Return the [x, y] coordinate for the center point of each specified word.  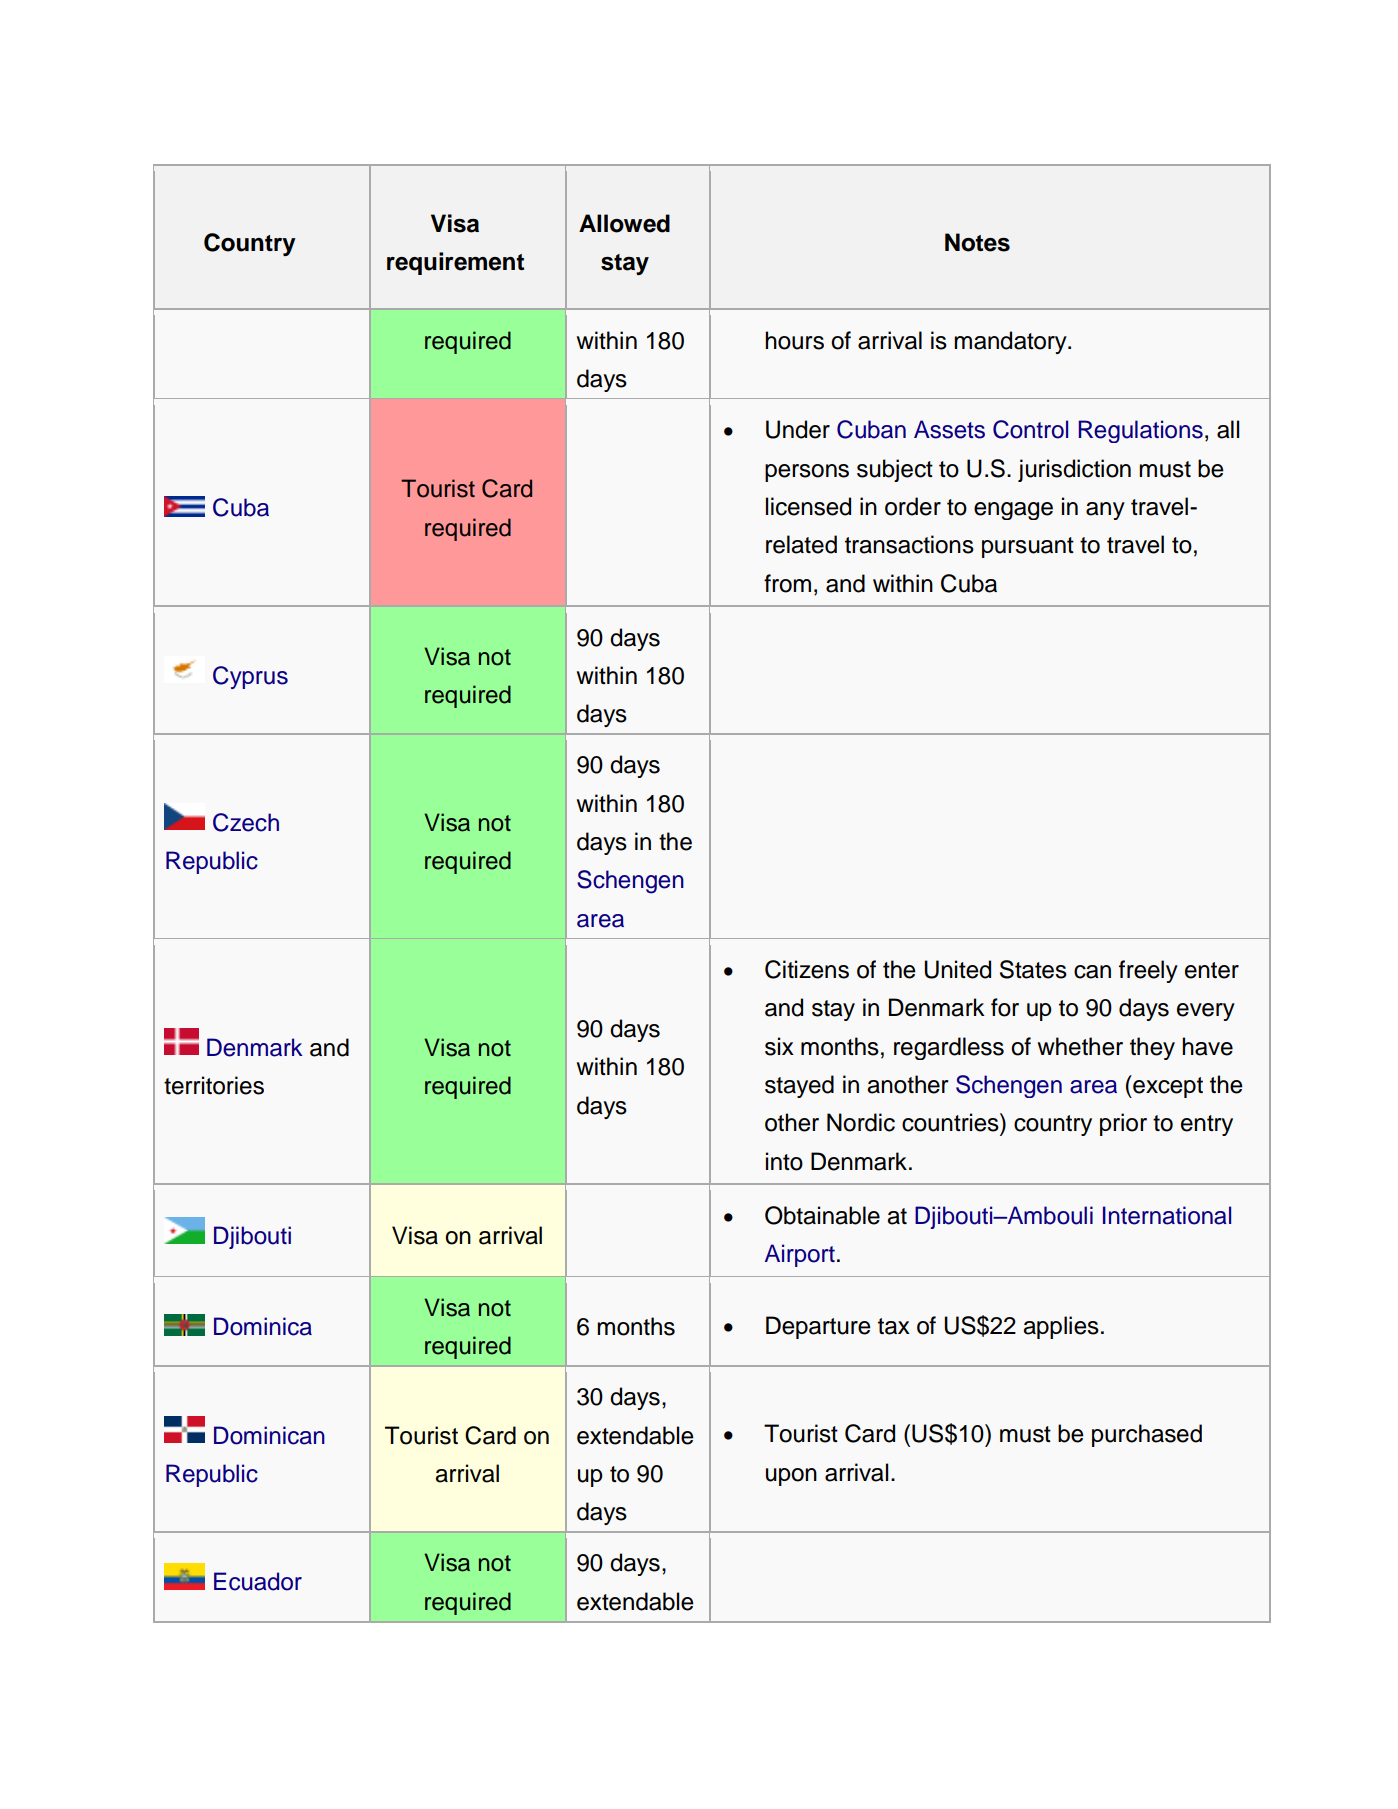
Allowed [624, 223]
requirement [455, 263]
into [784, 1161]
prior [1123, 1124]
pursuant [1028, 547]
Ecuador [258, 1581]
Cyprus [250, 677]
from [787, 583]
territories [214, 1085]
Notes [977, 242]
